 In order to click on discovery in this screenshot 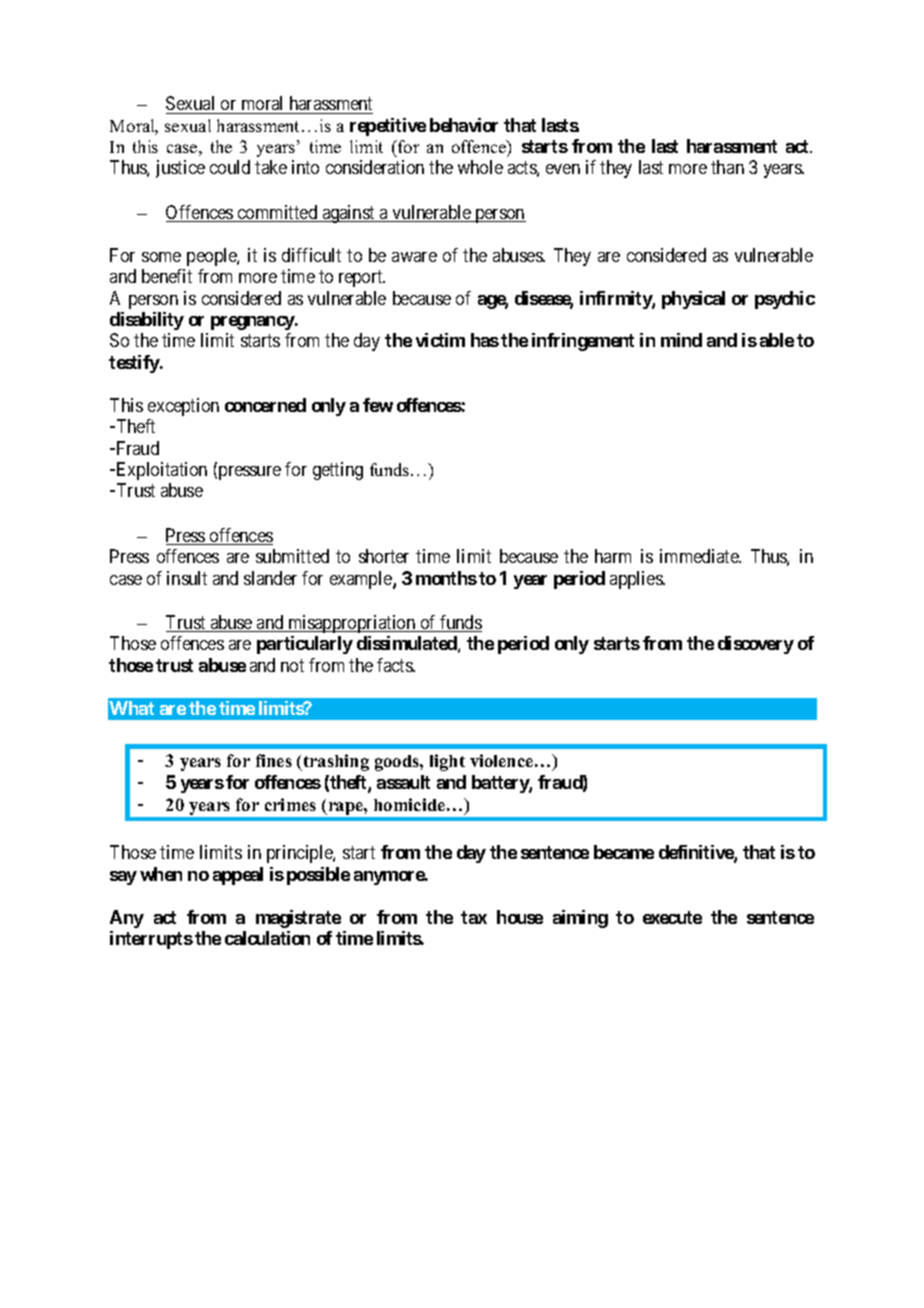, I will do `click(756, 645)`.
